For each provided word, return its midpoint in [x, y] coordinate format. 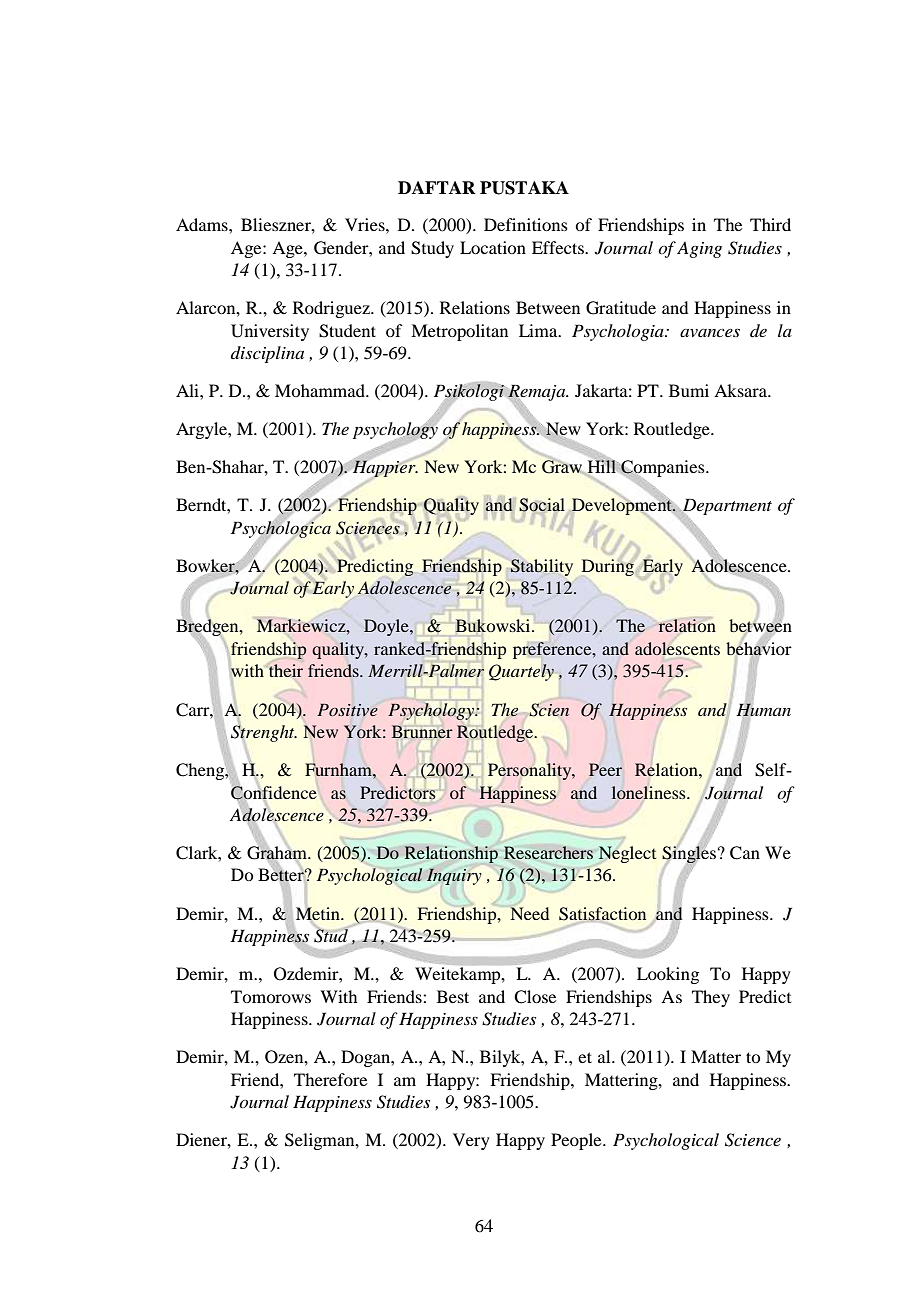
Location [493, 247]
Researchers [548, 853]
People [577, 1141]
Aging [699, 250]
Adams [203, 224]
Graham [278, 854]
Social [542, 506]
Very [471, 1141]
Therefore [330, 1079]
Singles [689, 855]
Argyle [202, 430]
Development [622, 506]
